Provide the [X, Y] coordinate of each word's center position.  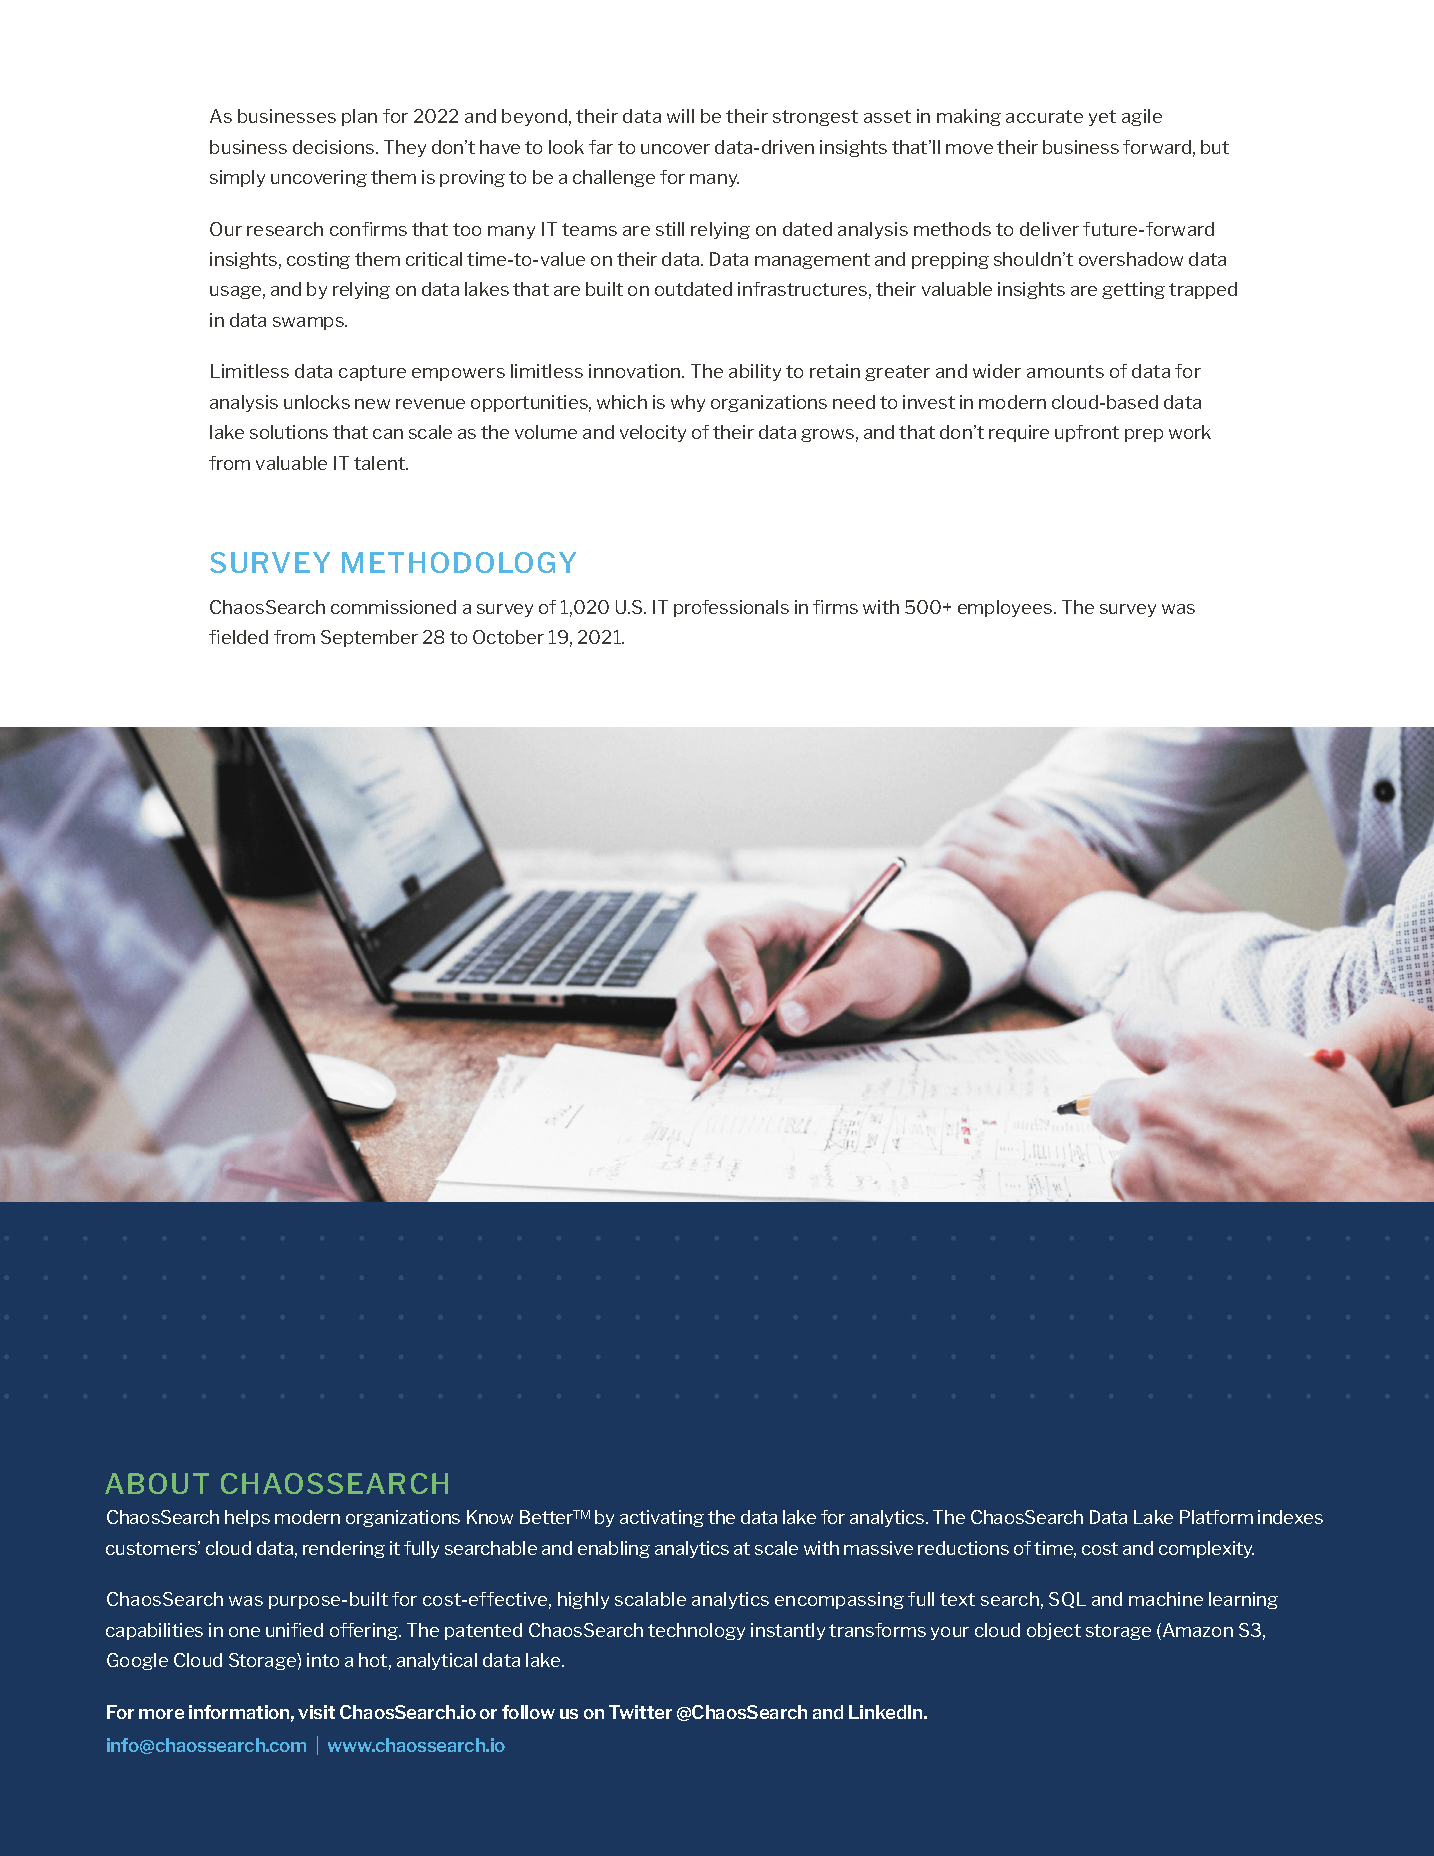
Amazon [1196, 1631]
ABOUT [157, 1483]
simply [237, 178]
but [1215, 147]
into [323, 1660]
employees [1006, 608]
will [680, 116]
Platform [1216, 1517]
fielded [238, 637]
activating [662, 1518]
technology [696, 1631]
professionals [731, 608]
